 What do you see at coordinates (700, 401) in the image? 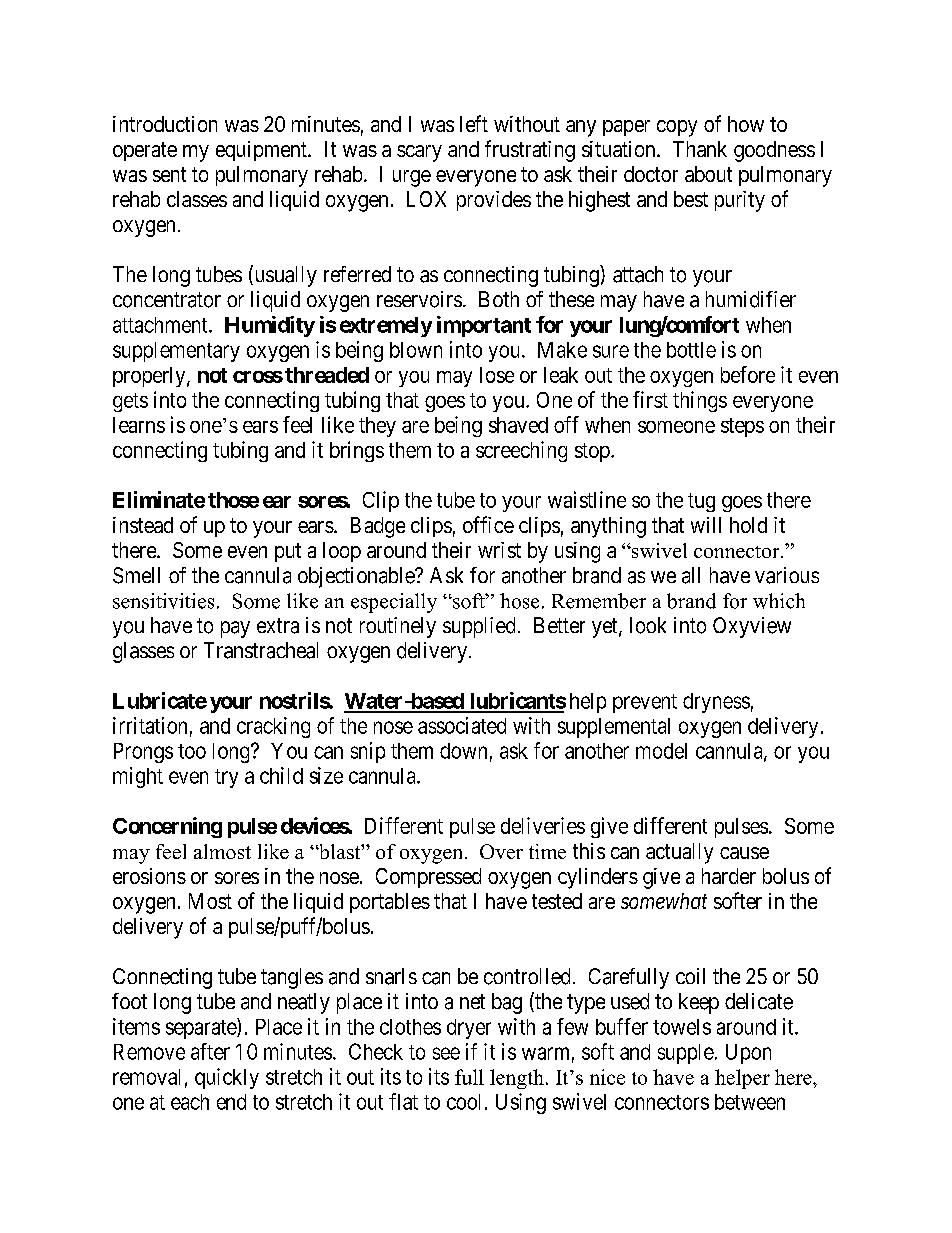
I see `things` at bounding box center [700, 401].
